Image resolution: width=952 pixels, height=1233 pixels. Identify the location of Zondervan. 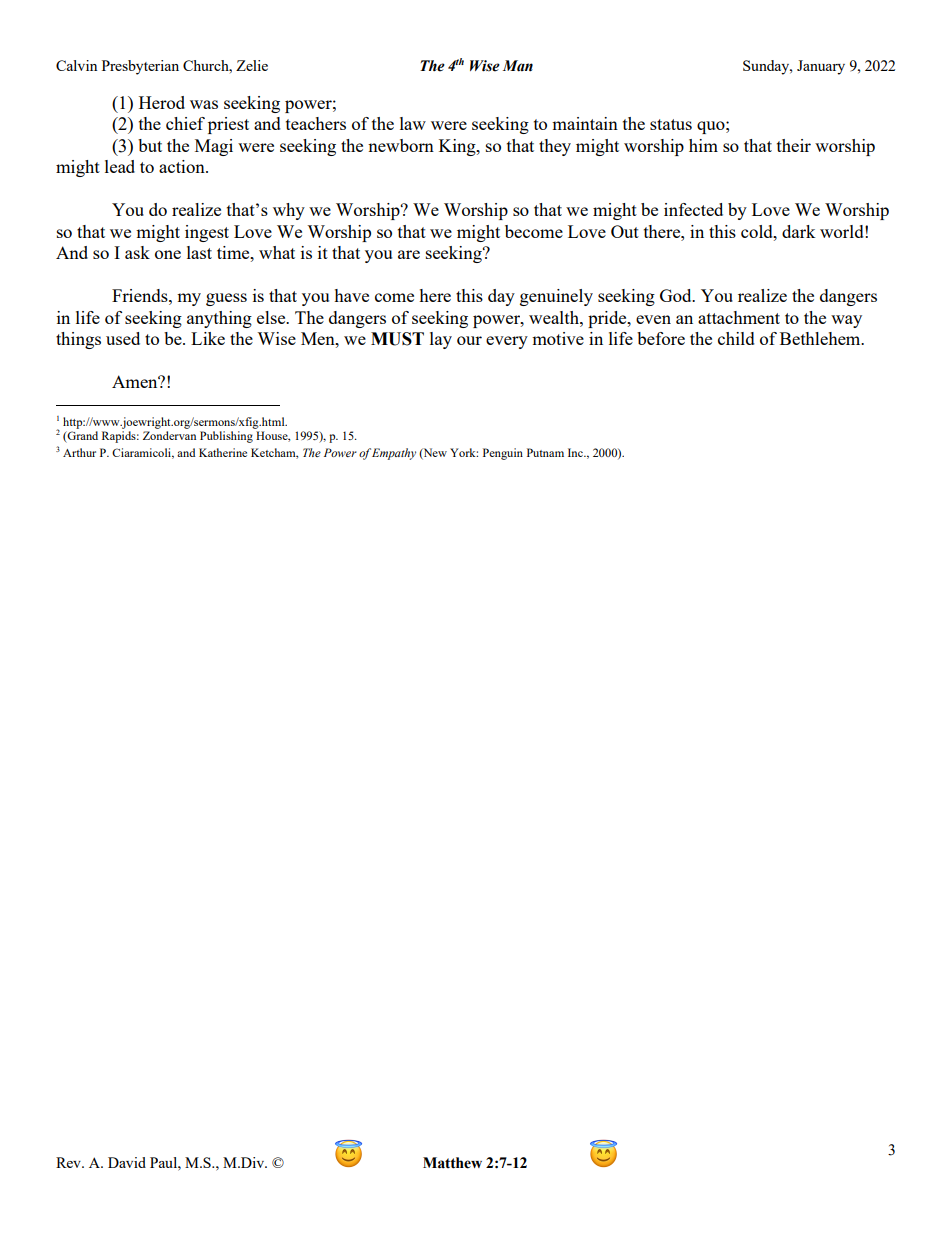
(169, 435).
